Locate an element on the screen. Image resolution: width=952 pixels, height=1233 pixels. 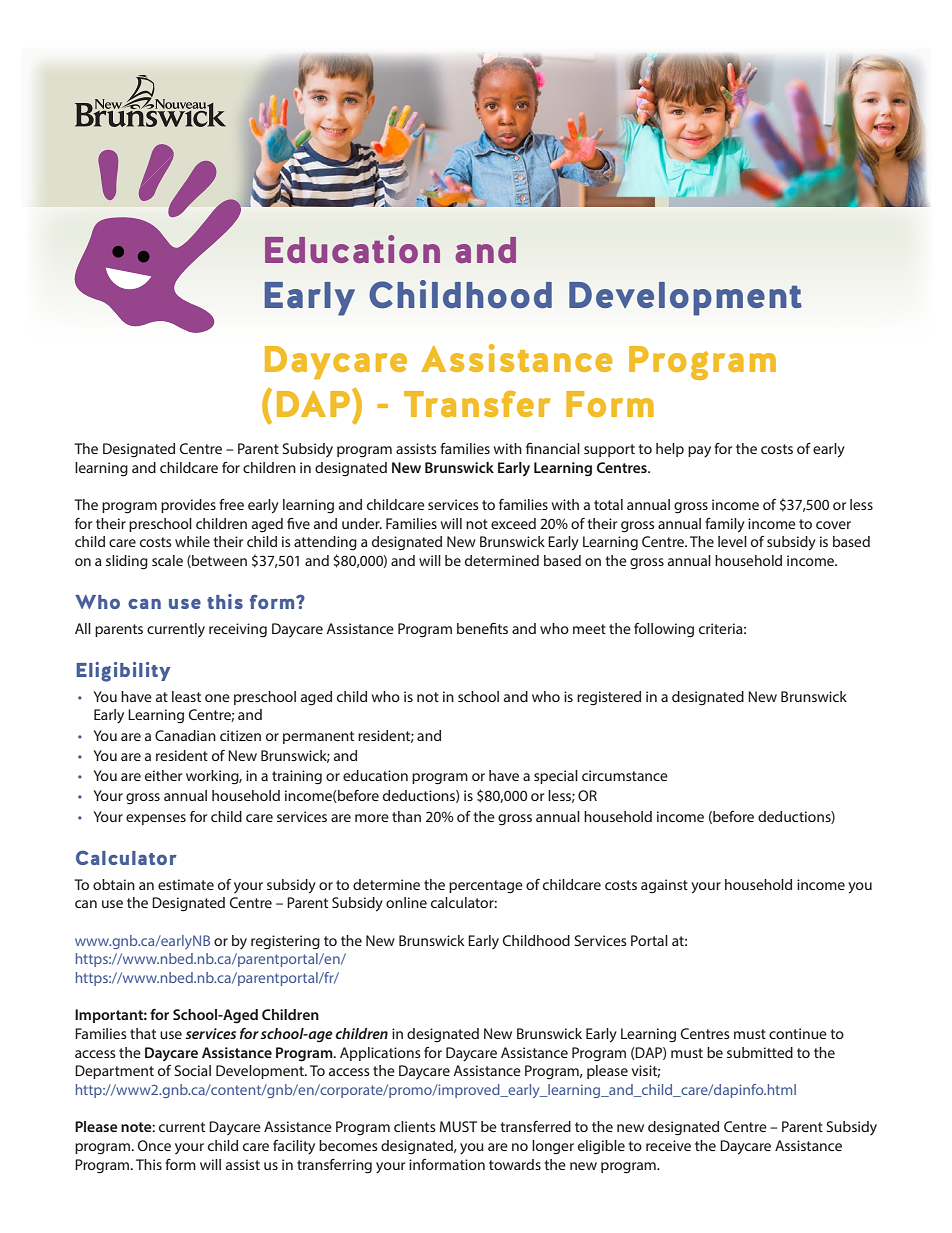
Once is located at coordinates (154, 1145).
